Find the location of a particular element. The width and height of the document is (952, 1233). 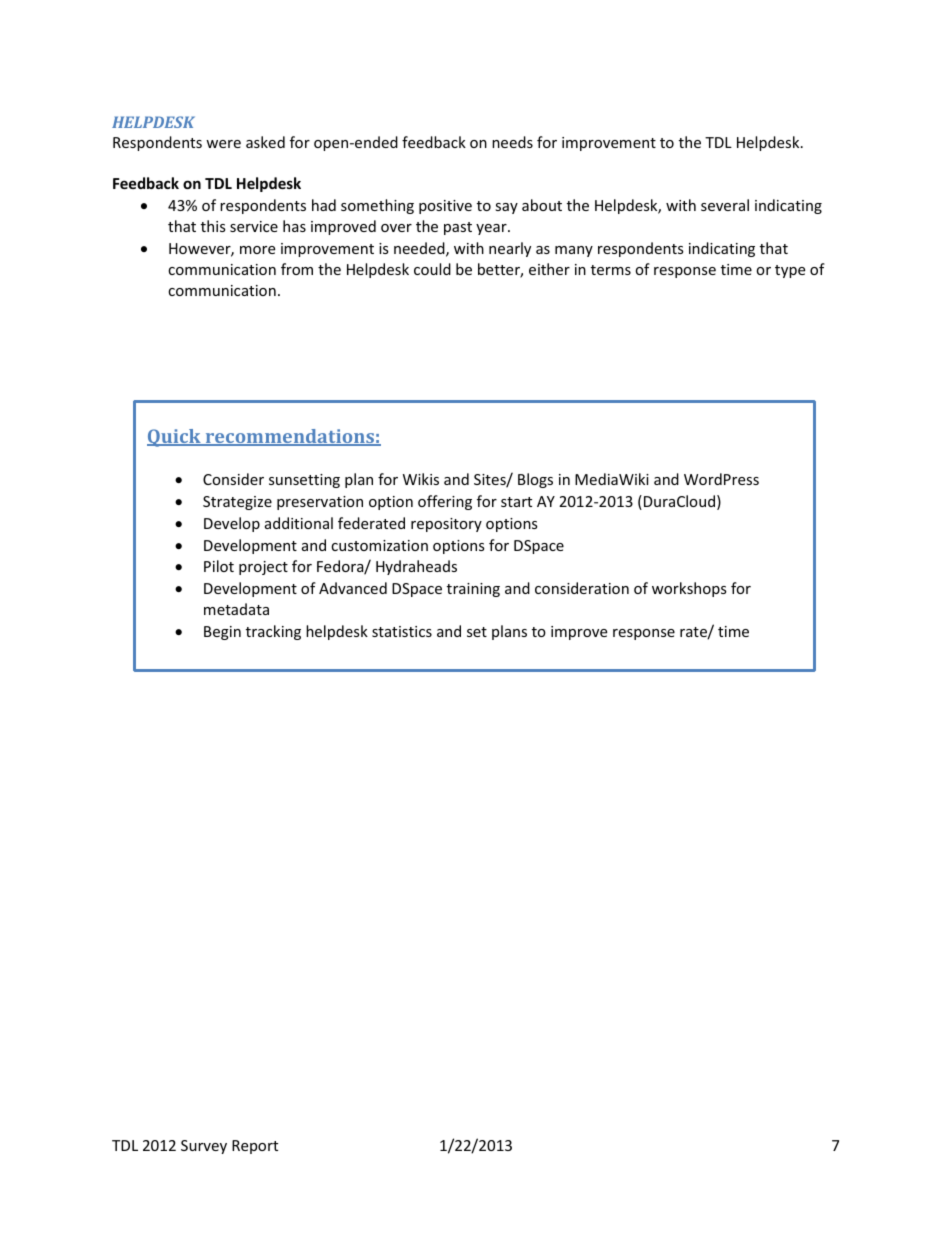

training is located at coordinates (473, 590).
